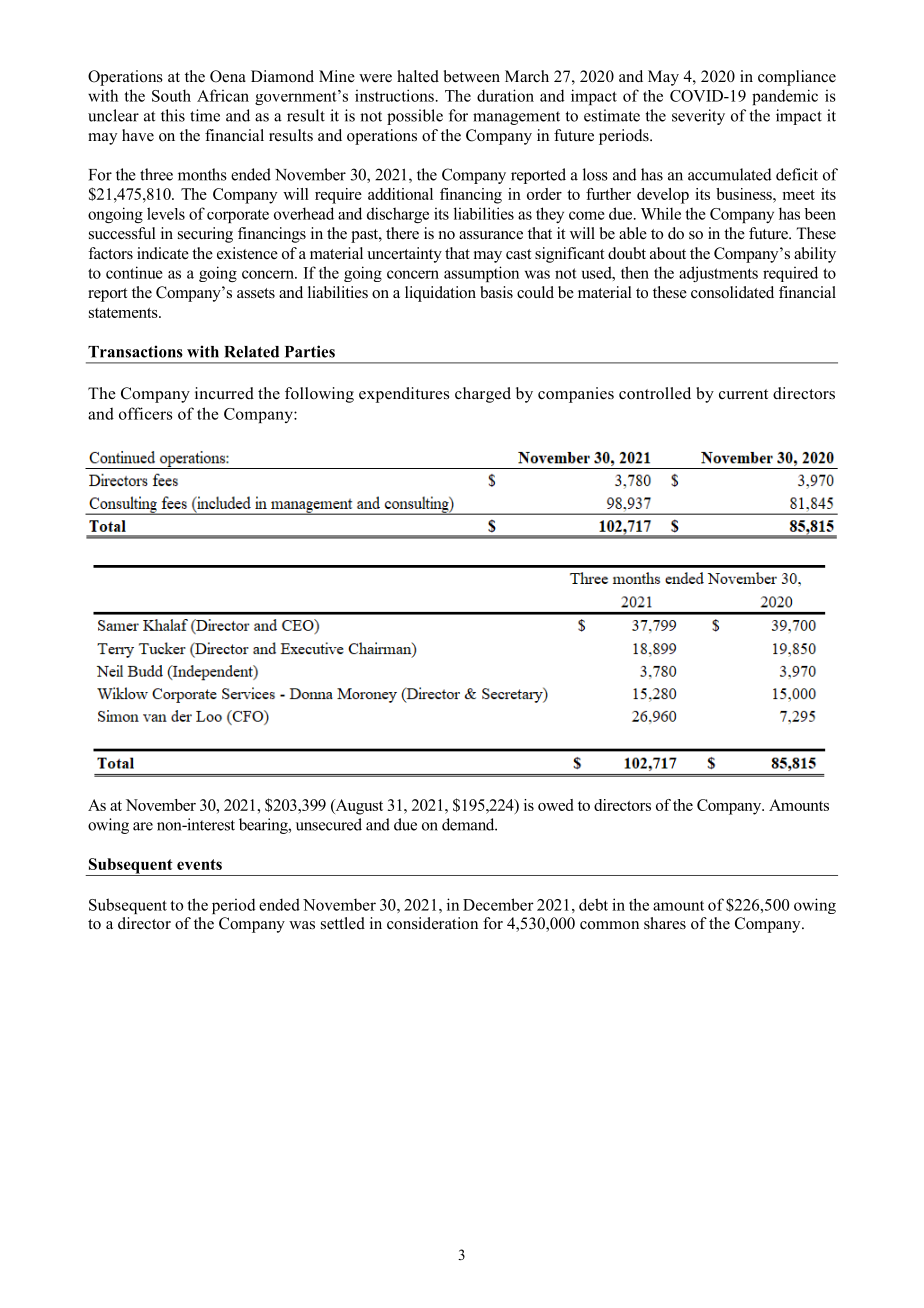 The height and width of the page is (1308, 924). What do you see at coordinates (505, 95) in the page?
I see `duration` at bounding box center [505, 95].
